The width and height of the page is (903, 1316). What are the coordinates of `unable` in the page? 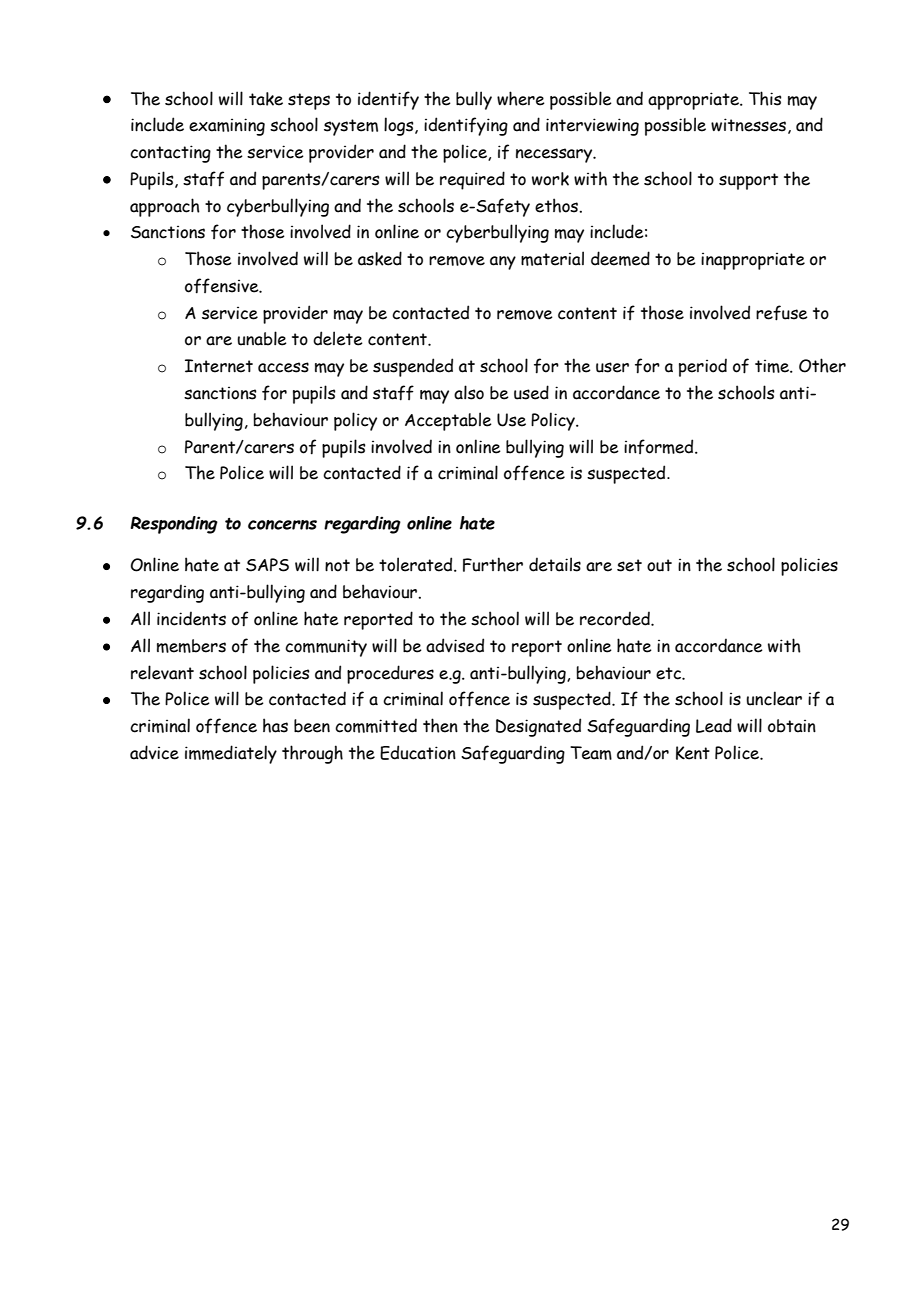 It's located at (262, 338).
